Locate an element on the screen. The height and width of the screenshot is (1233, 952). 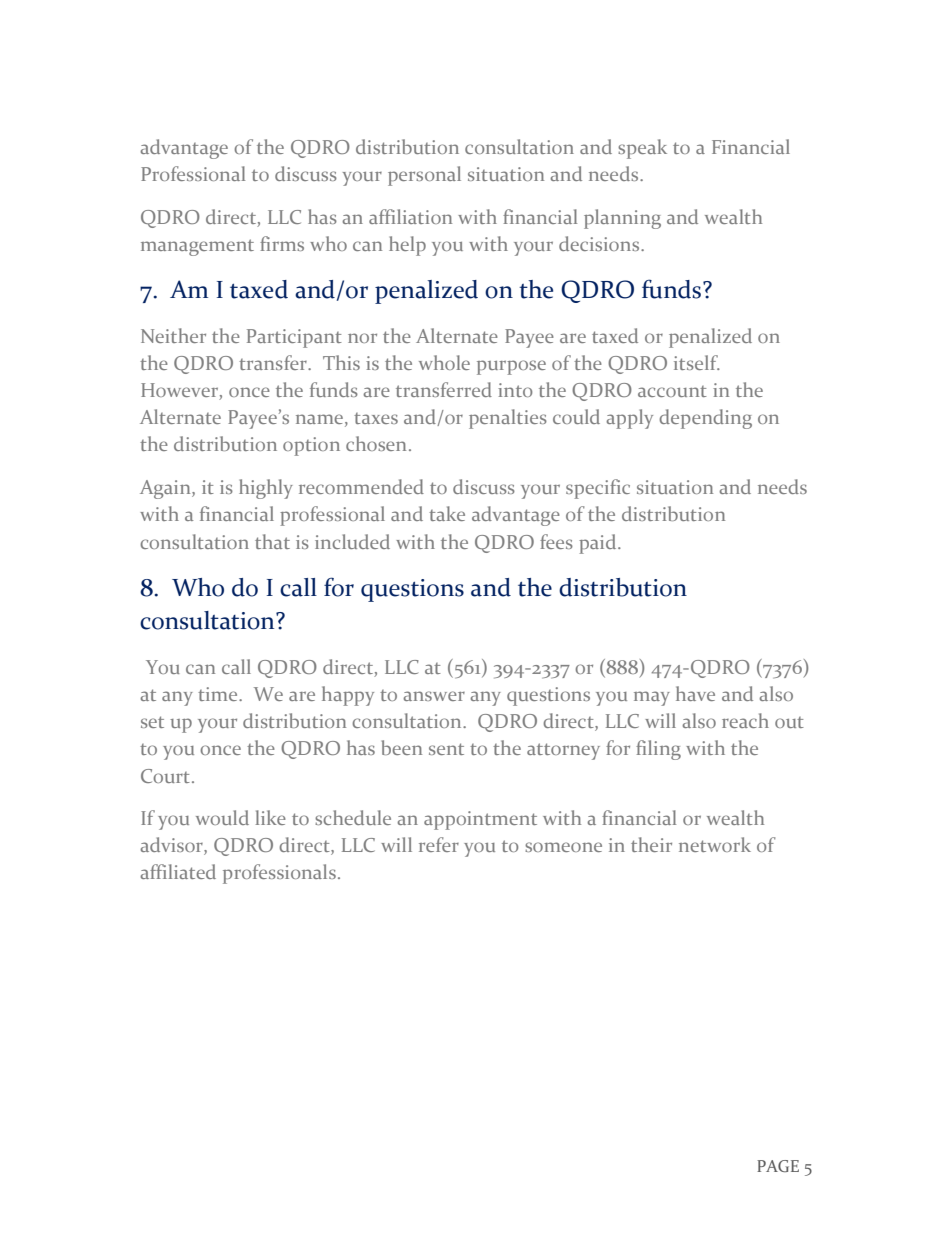
affiliated is located at coordinates (178, 871).
